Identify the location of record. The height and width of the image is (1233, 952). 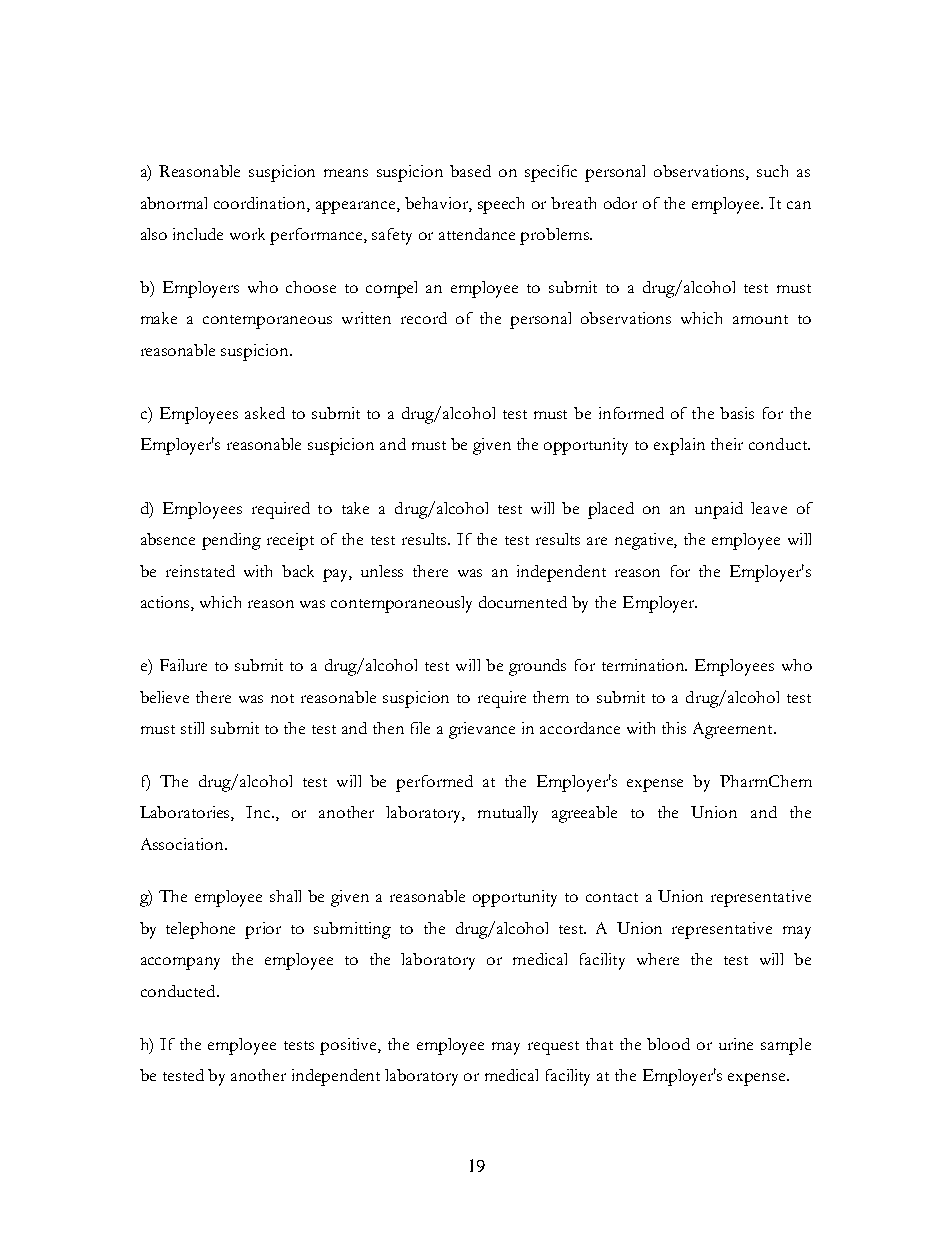
(424, 318).
